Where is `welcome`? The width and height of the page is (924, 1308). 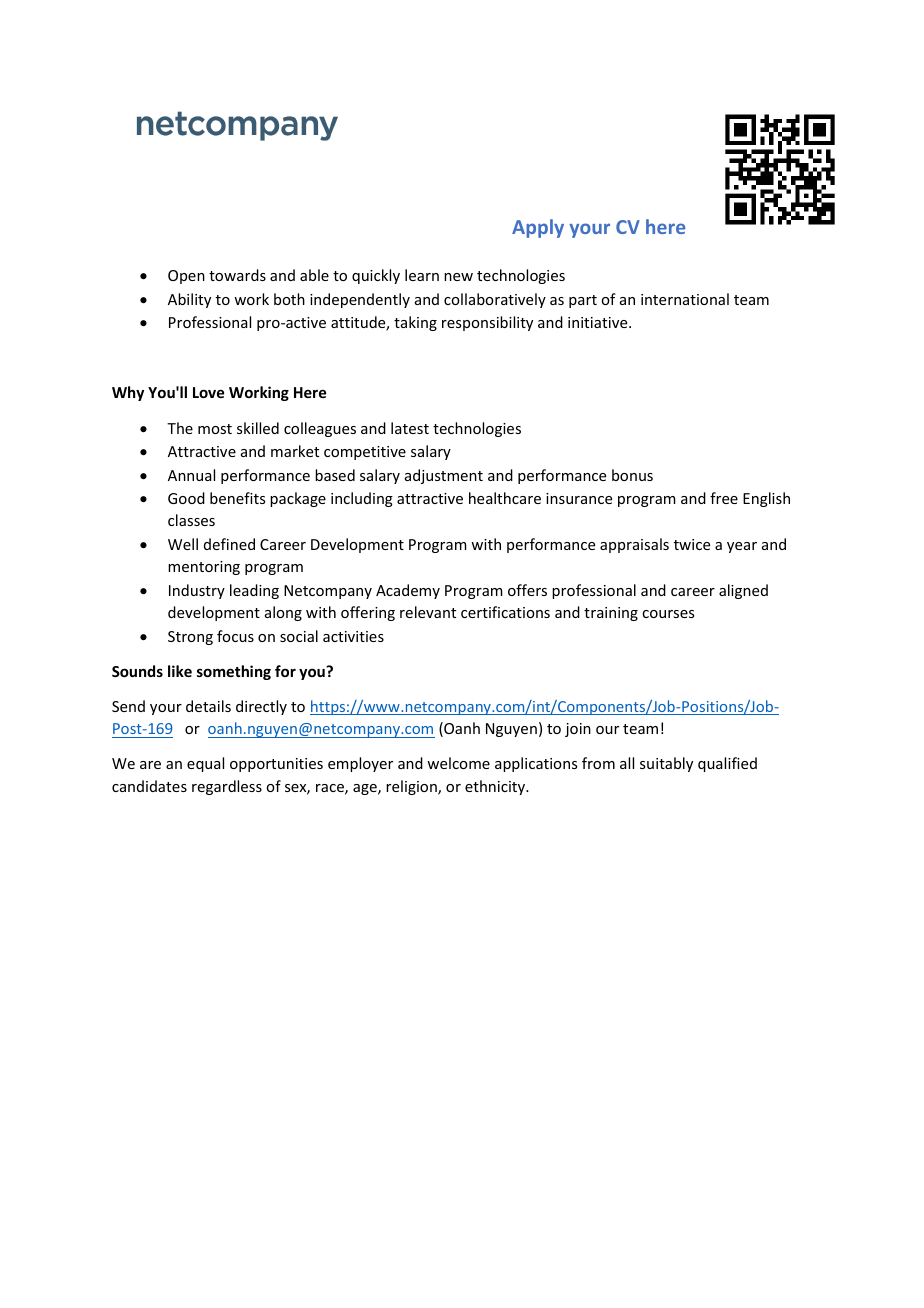 welcome is located at coordinates (458, 763).
